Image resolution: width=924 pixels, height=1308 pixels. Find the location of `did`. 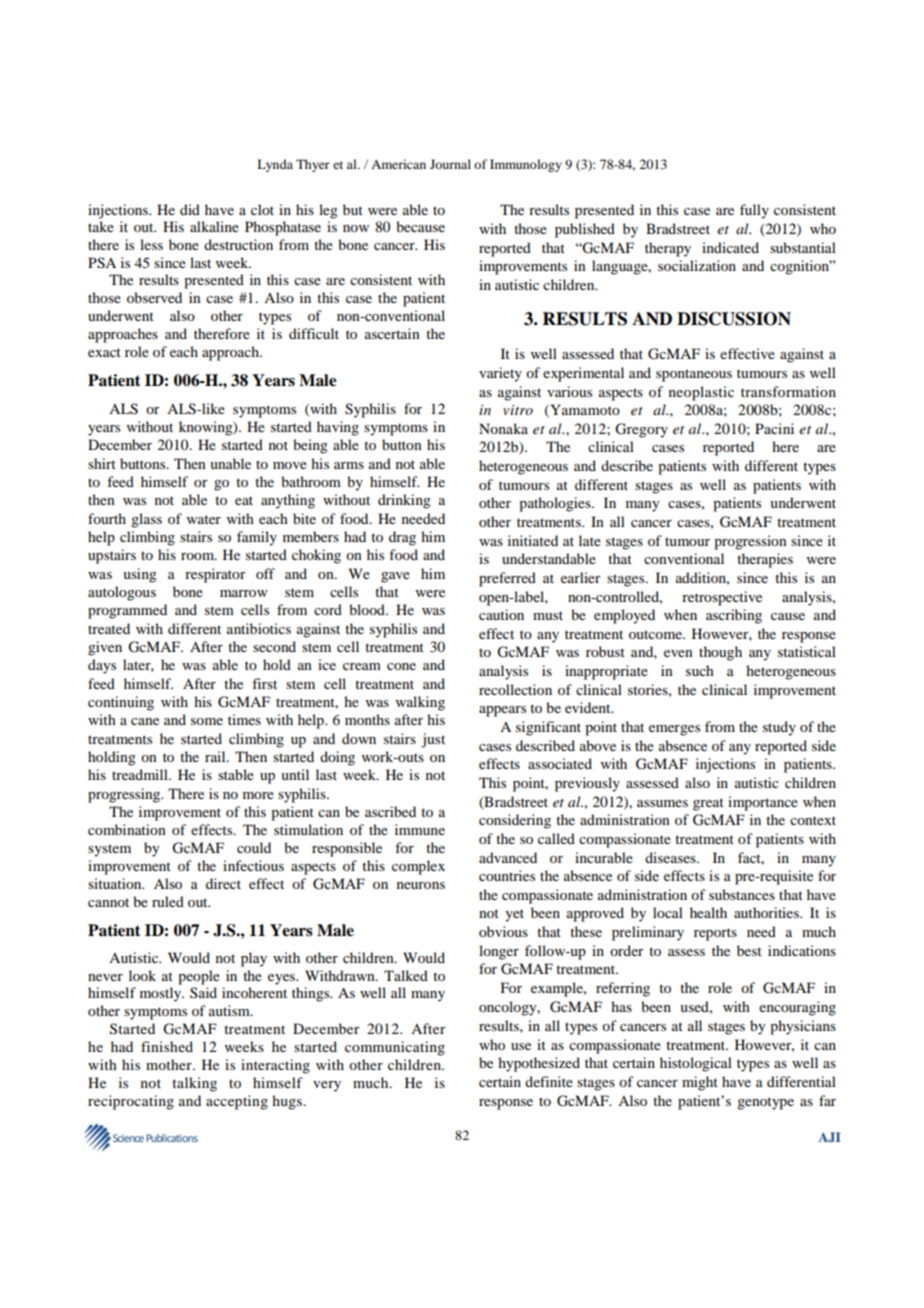

did is located at coordinates (190, 209).
